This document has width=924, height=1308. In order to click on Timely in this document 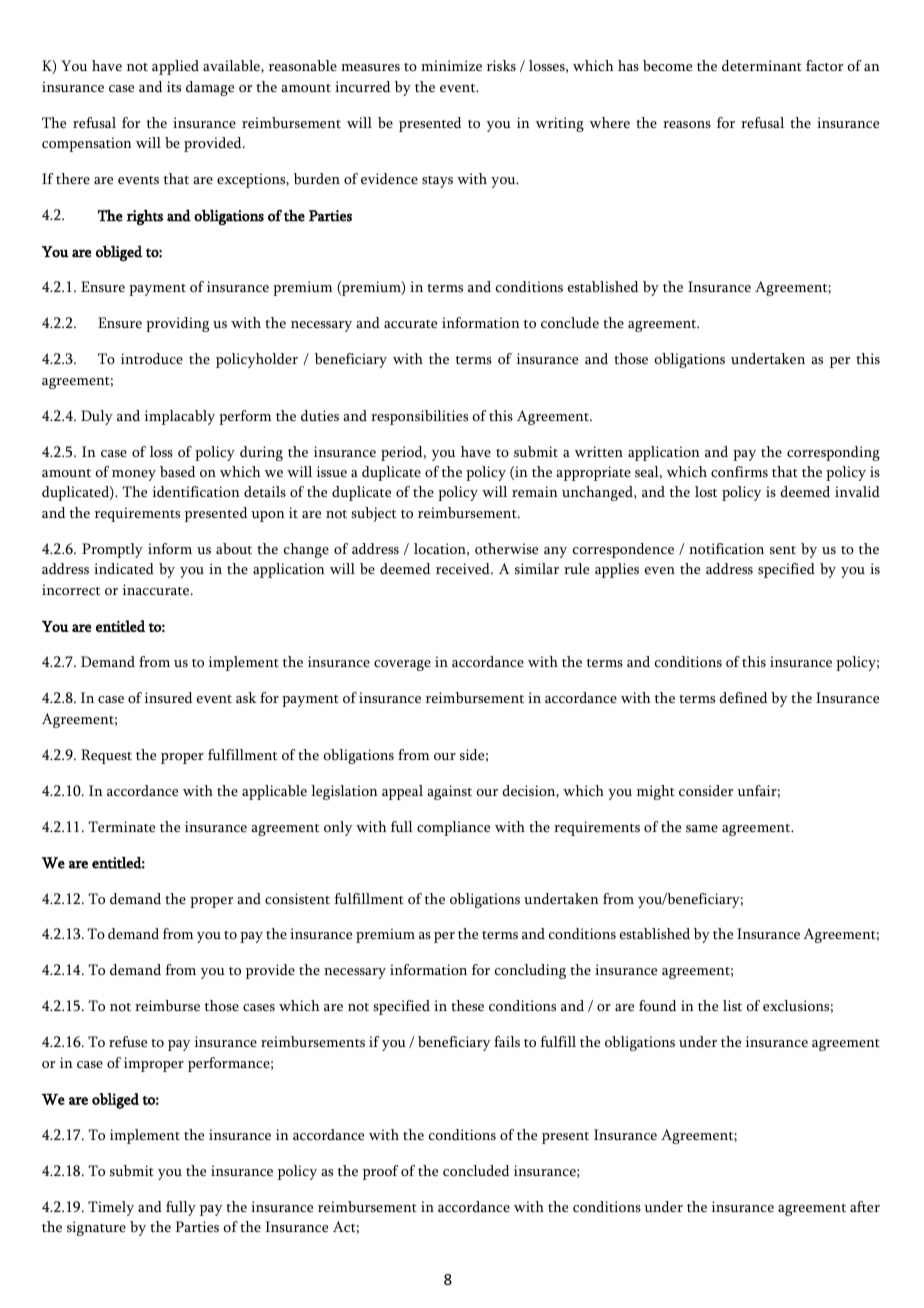, I will do `click(111, 1208)`.
